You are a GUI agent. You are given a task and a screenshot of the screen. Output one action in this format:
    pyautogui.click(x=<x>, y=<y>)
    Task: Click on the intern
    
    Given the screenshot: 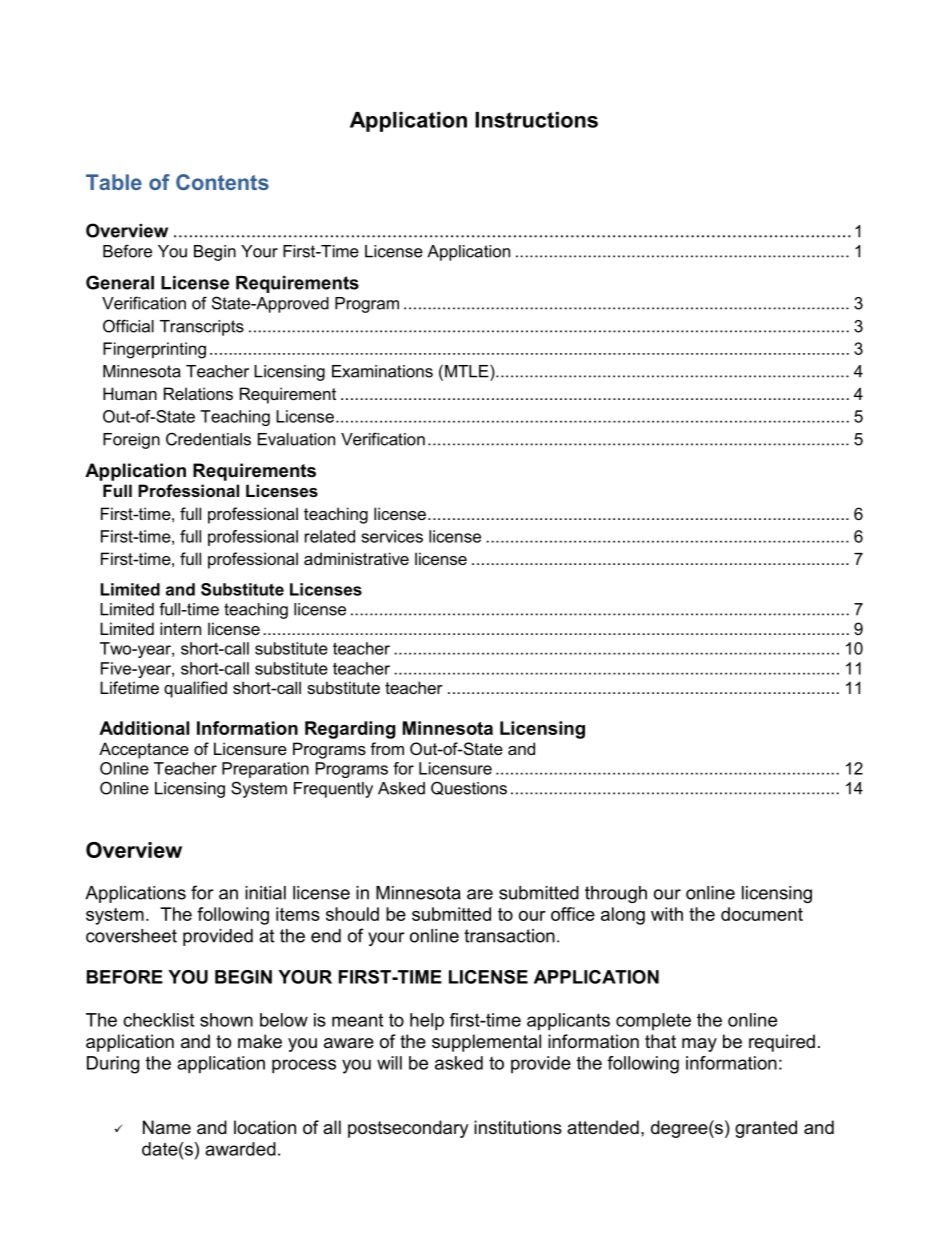 What is the action you would take?
    pyautogui.click(x=180, y=628)
